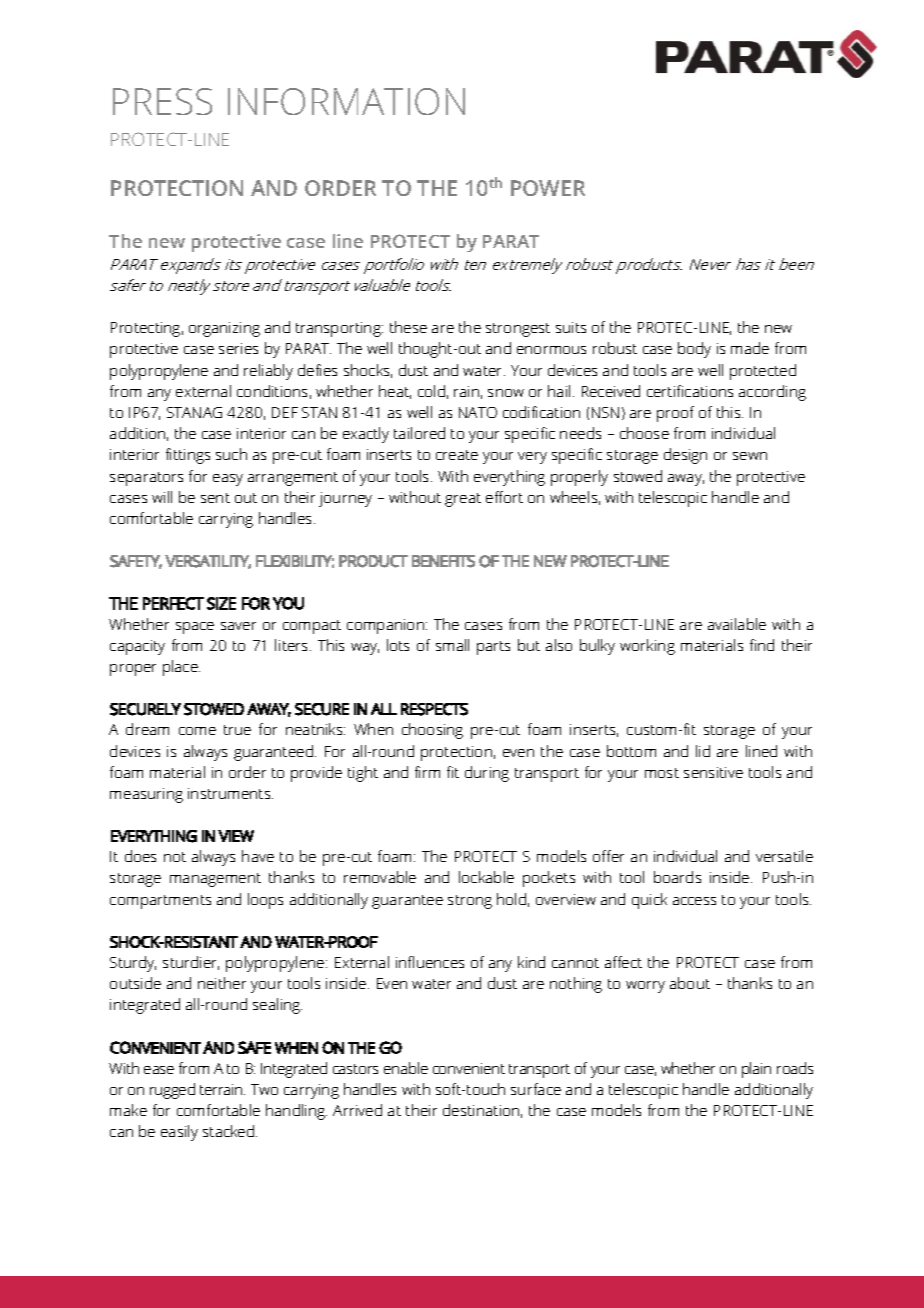 Image resolution: width=924 pixels, height=1308 pixels. What do you see at coordinates (406, 1068) in the screenshot?
I see `enable` at bounding box center [406, 1068].
